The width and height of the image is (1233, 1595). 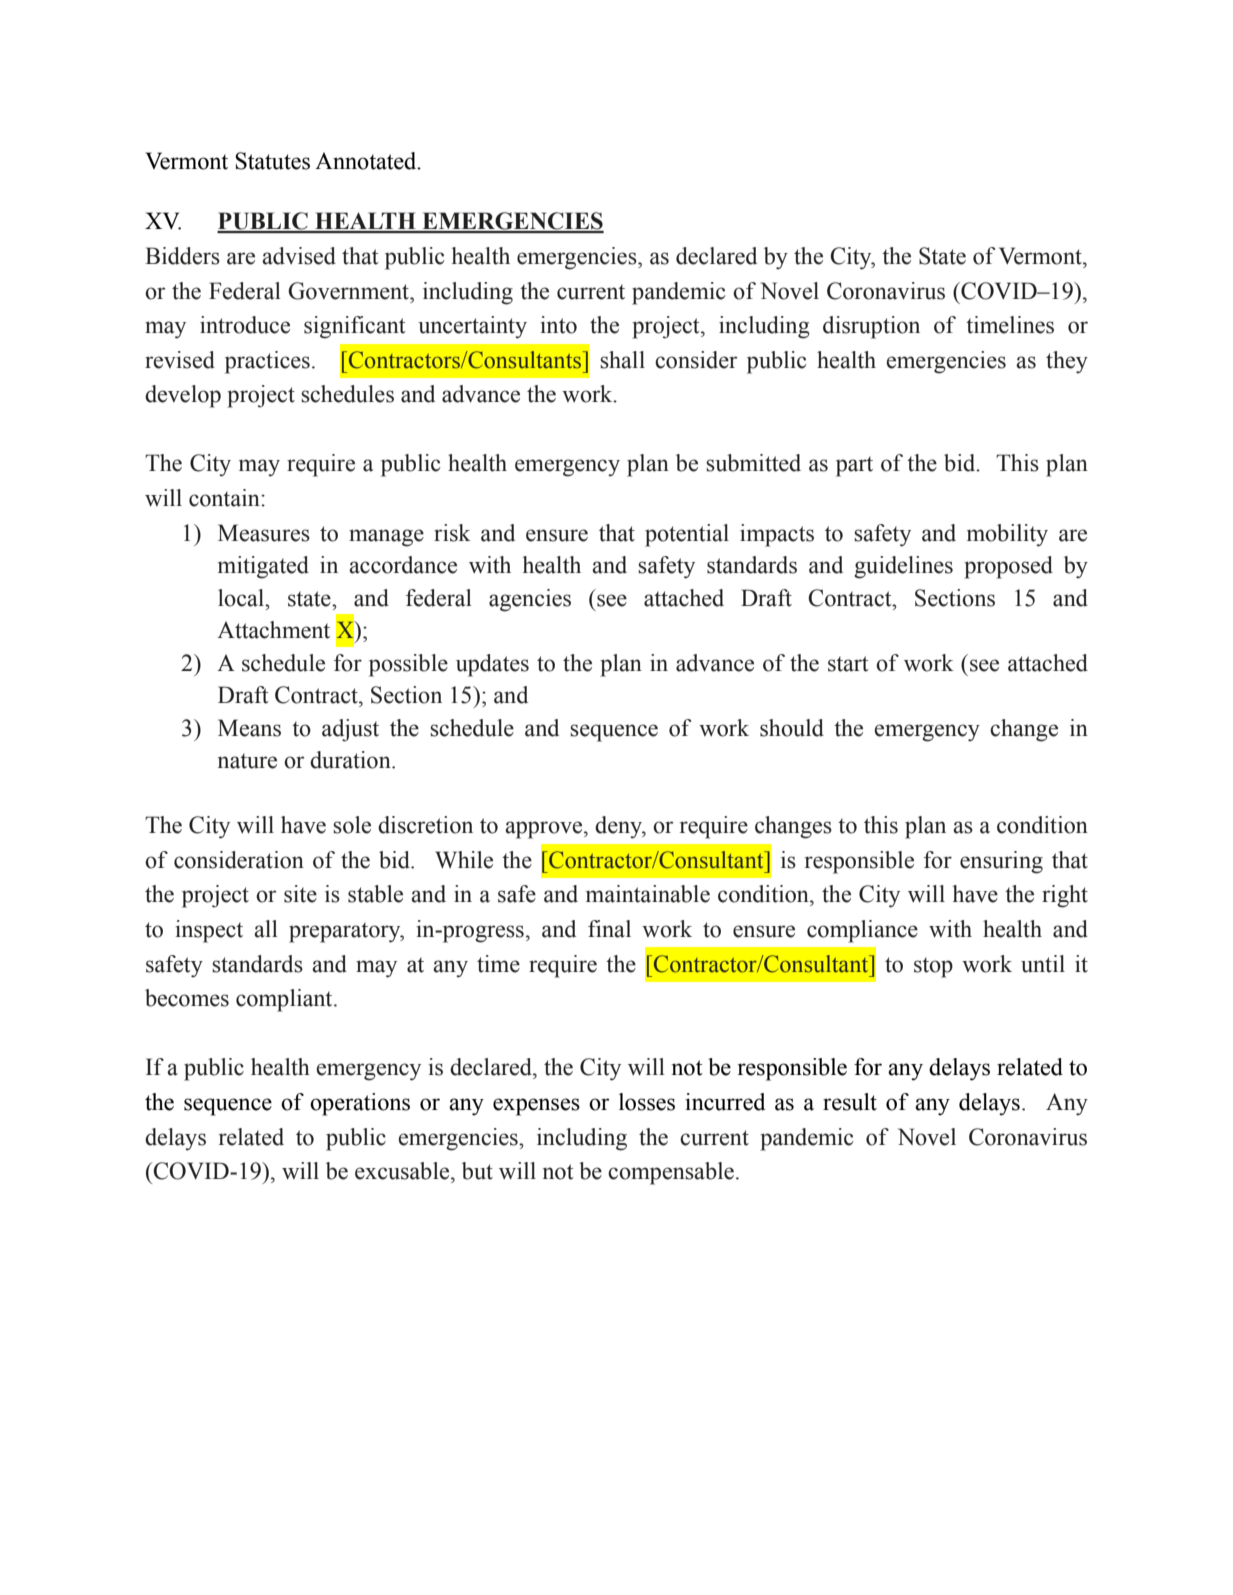 What do you see at coordinates (848, 664) in the image?
I see `start` at bounding box center [848, 664].
